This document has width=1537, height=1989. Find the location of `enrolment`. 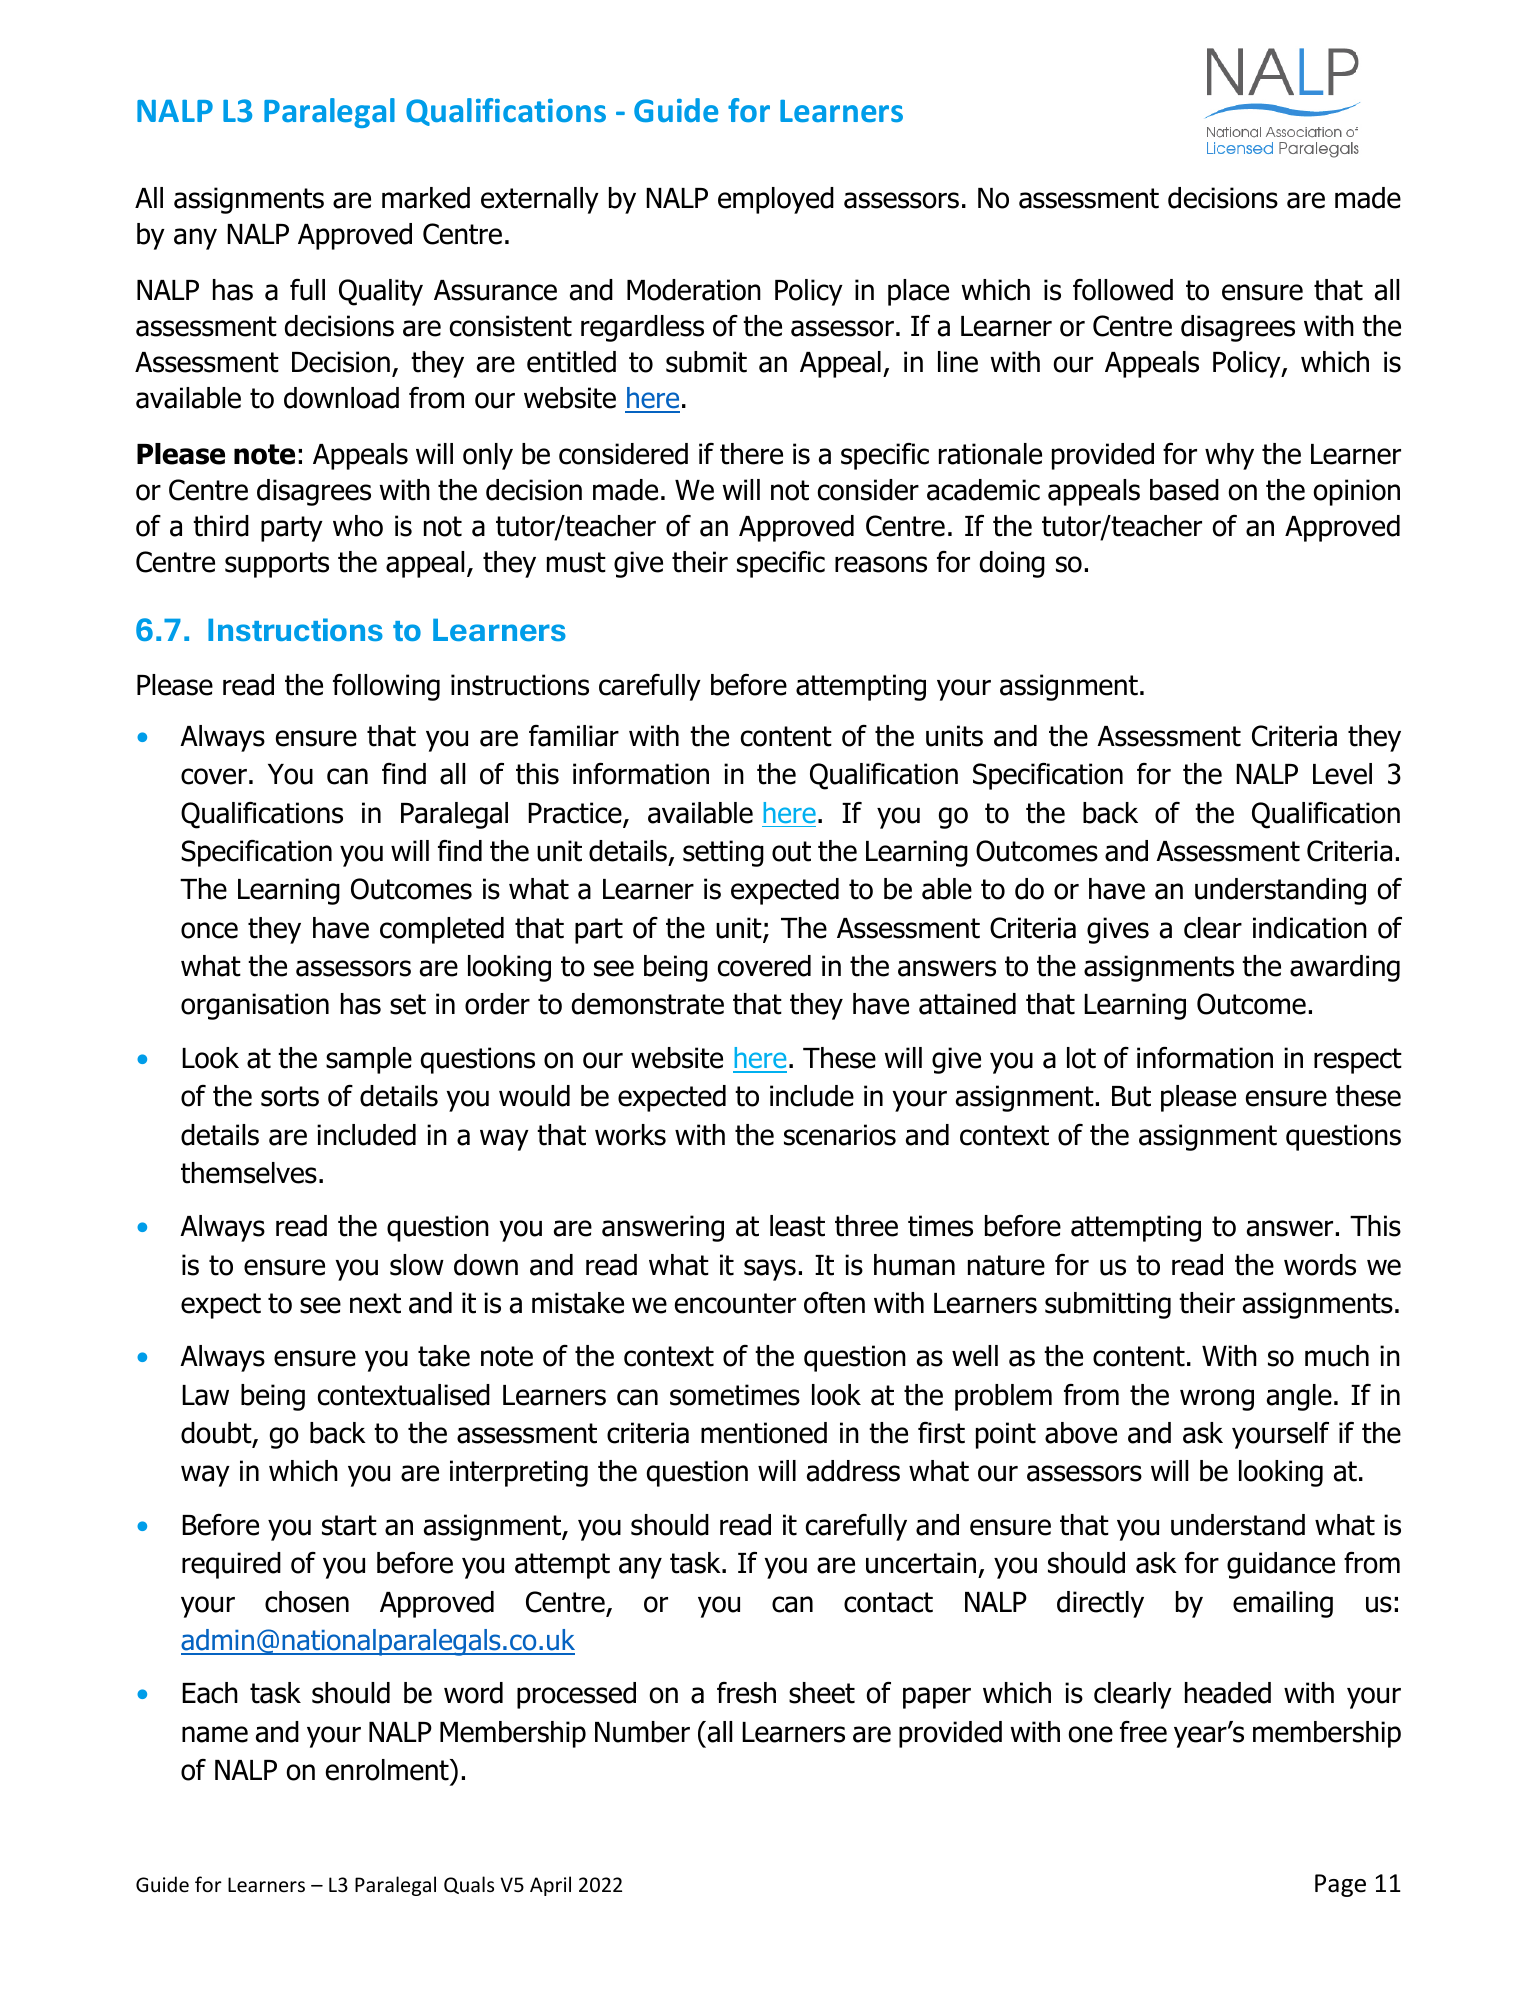

enrolment is located at coordinates (388, 1770).
